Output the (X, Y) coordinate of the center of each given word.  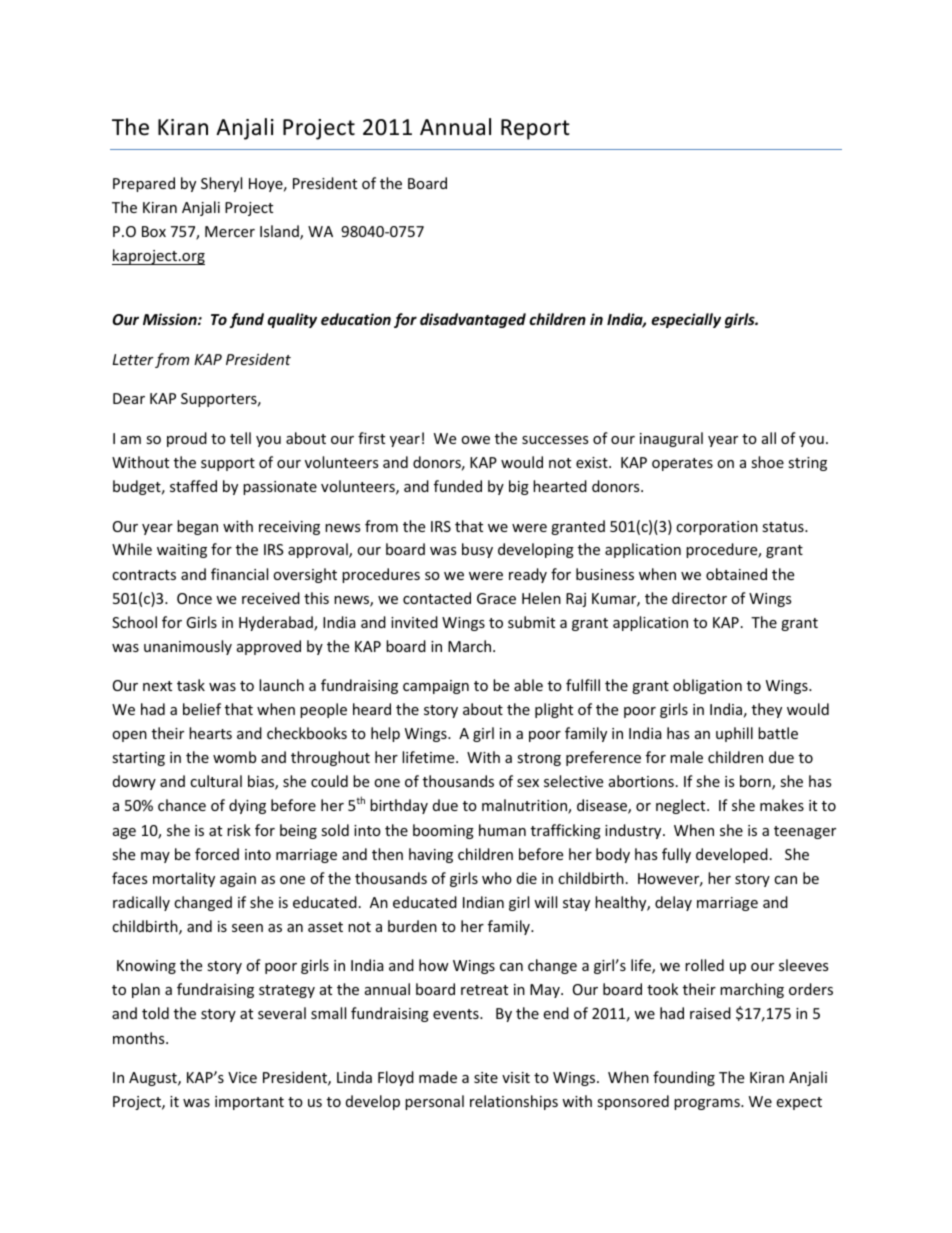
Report (535, 129)
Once (194, 598)
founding (684, 1078)
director (699, 598)
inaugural (671, 439)
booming (443, 831)
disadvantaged (473, 320)
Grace (496, 598)
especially (686, 320)
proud (187, 439)
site (486, 1077)
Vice (242, 1077)
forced (217, 854)
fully (676, 855)
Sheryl (221, 184)
